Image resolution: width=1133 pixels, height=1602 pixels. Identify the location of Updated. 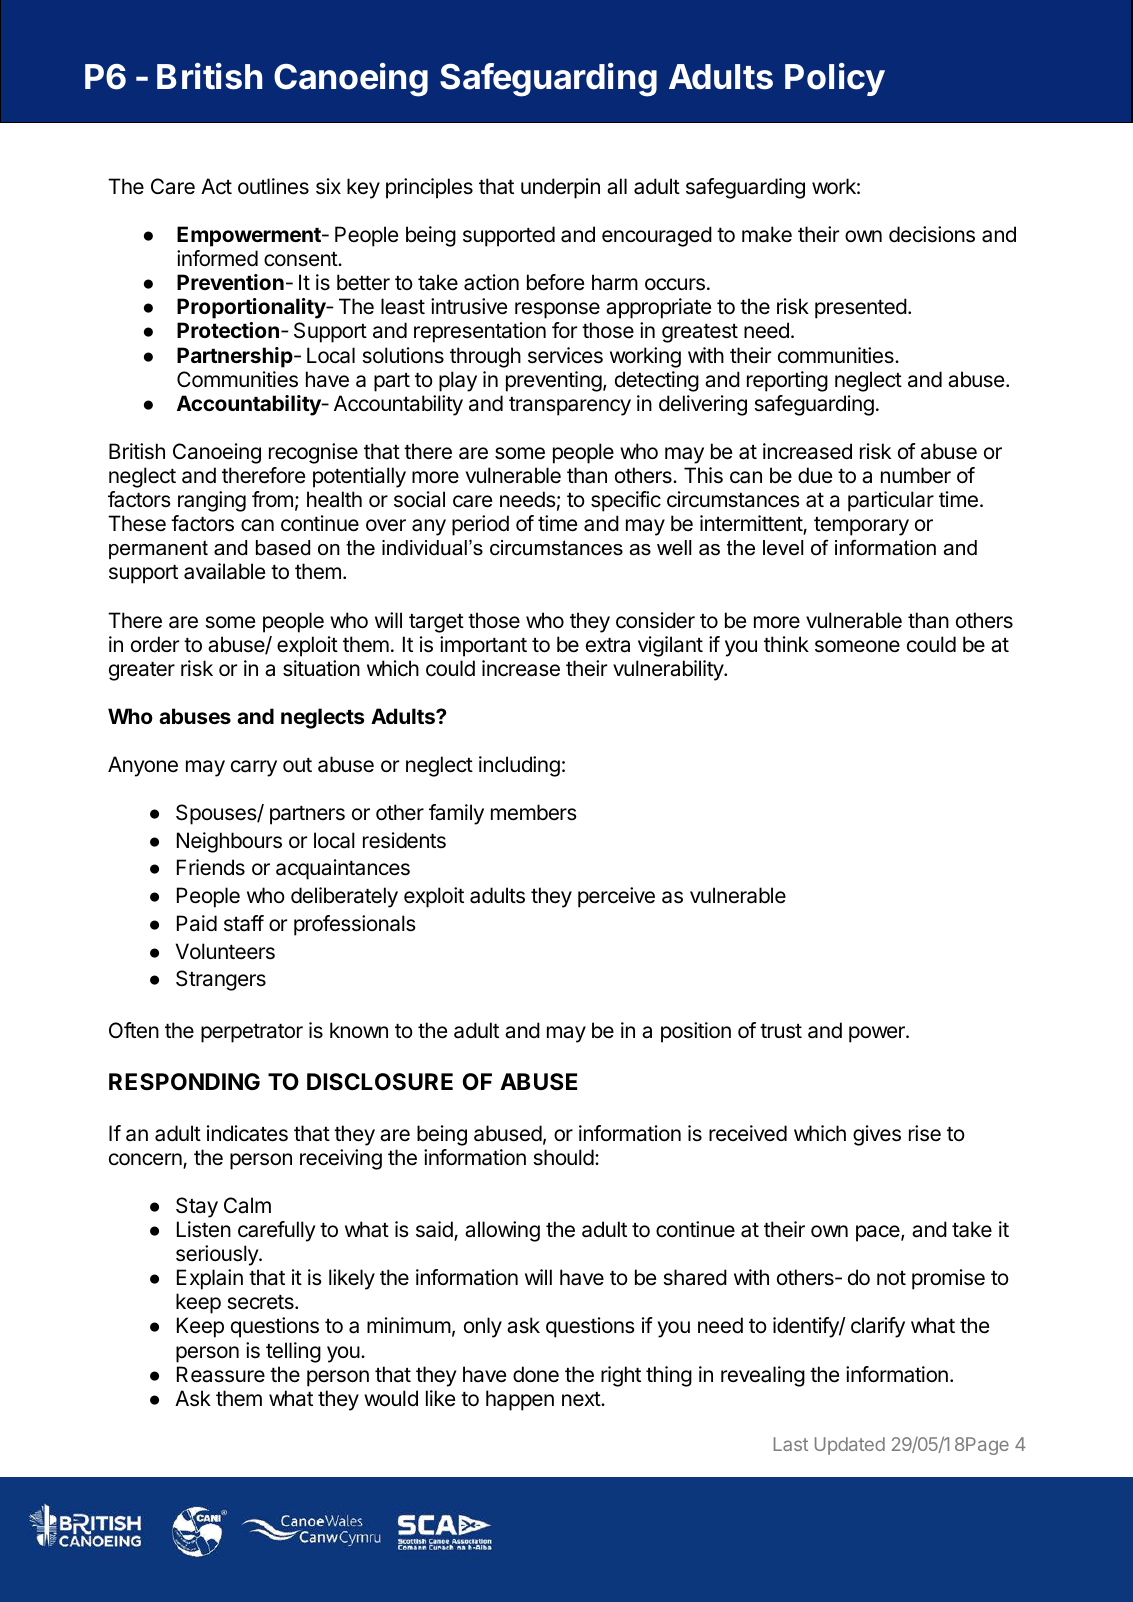
(850, 1446).
